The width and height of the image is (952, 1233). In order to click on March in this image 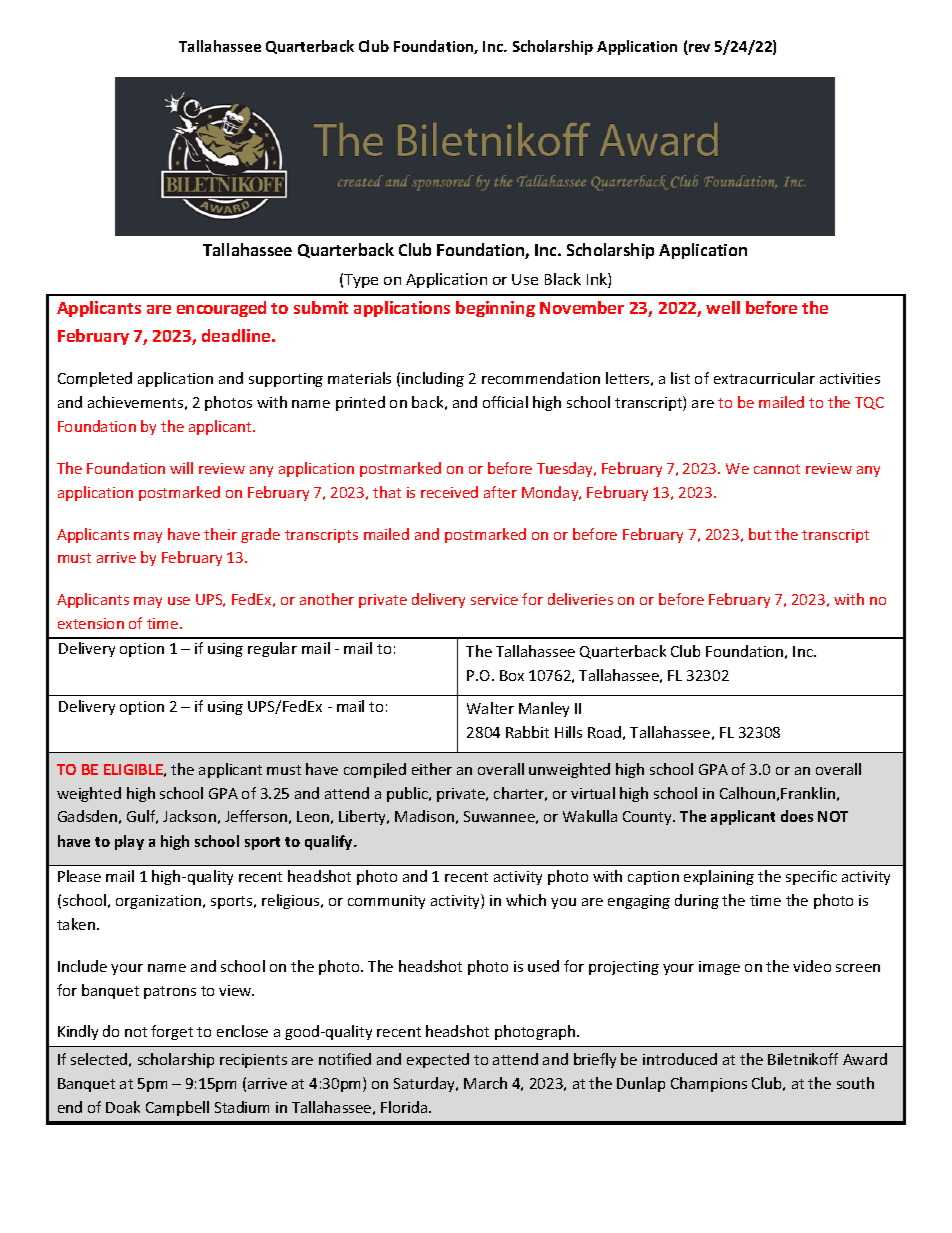, I will do `click(485, 1083)`.
